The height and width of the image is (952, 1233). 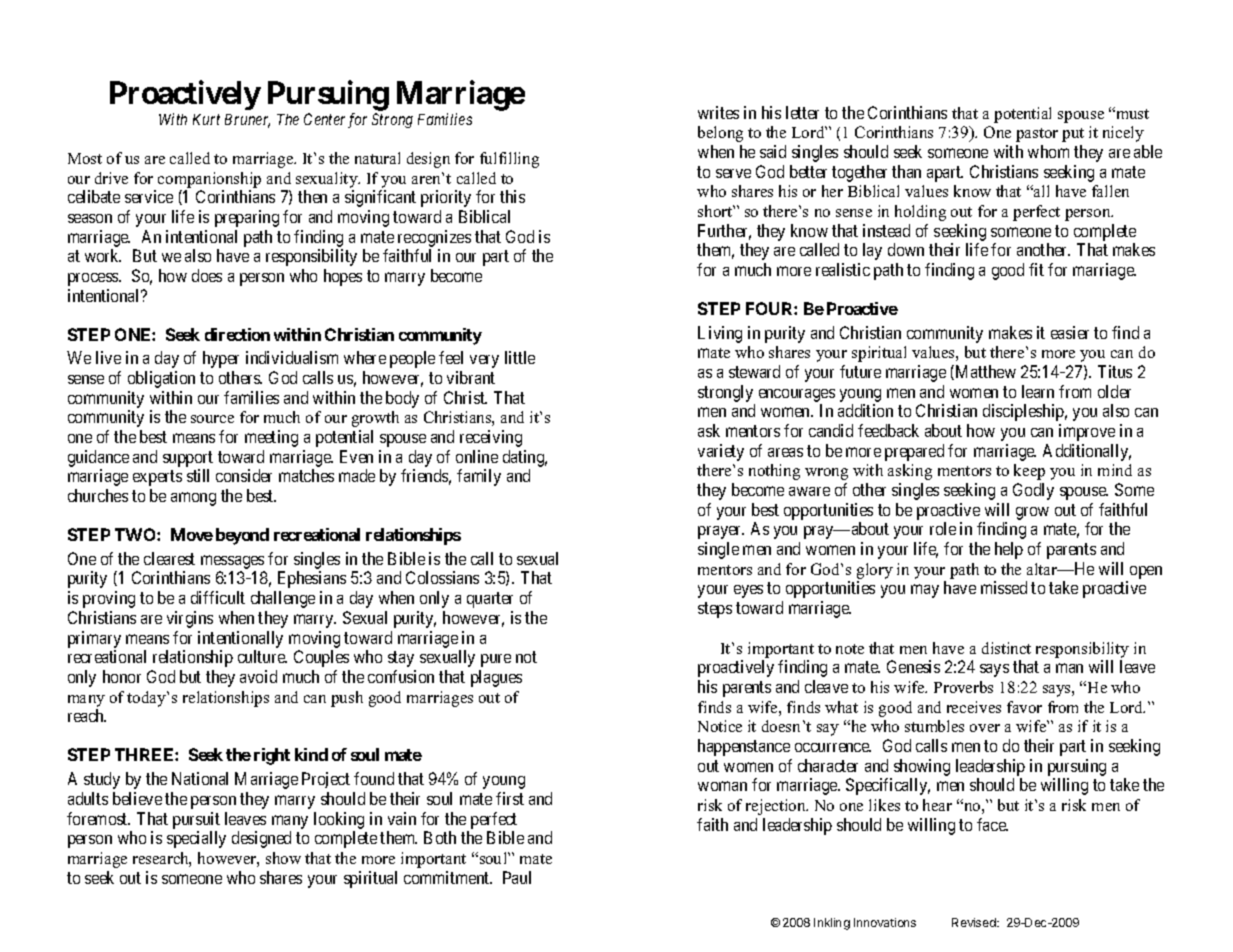 What do you see at coordinates (192, 534) in the image?
I see `Move` at bounding box center [192, 534].
